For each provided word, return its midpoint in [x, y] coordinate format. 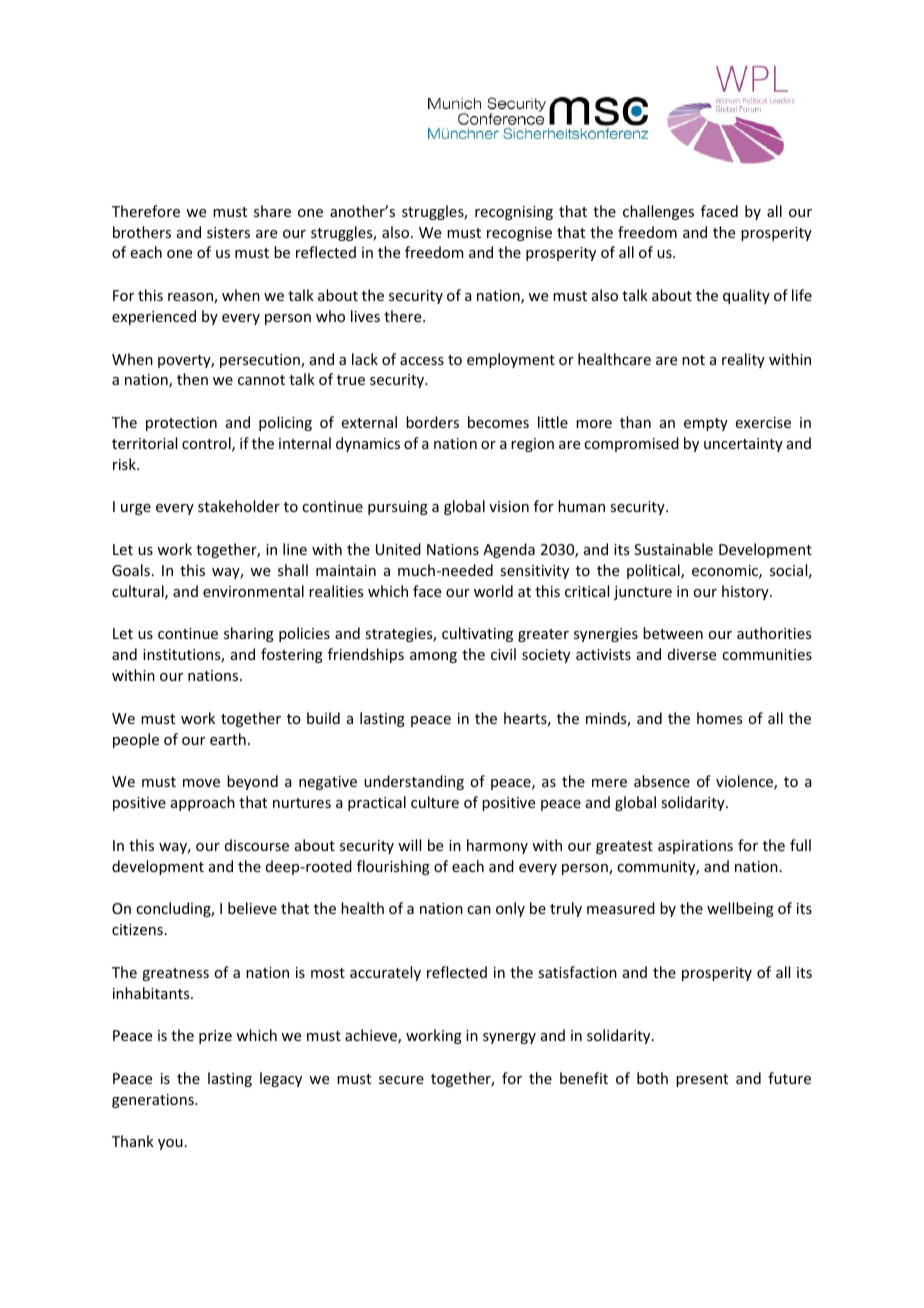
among [433, 657]
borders [432, 422]
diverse [692, 654]
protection [181, 424]
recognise [519, 234]
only [510, 909]
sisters [228, 232]
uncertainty [743, 445]
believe [252, 908]
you [170, 1144]
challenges [658, 212]
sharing [249, 634]
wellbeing [740, 909]
